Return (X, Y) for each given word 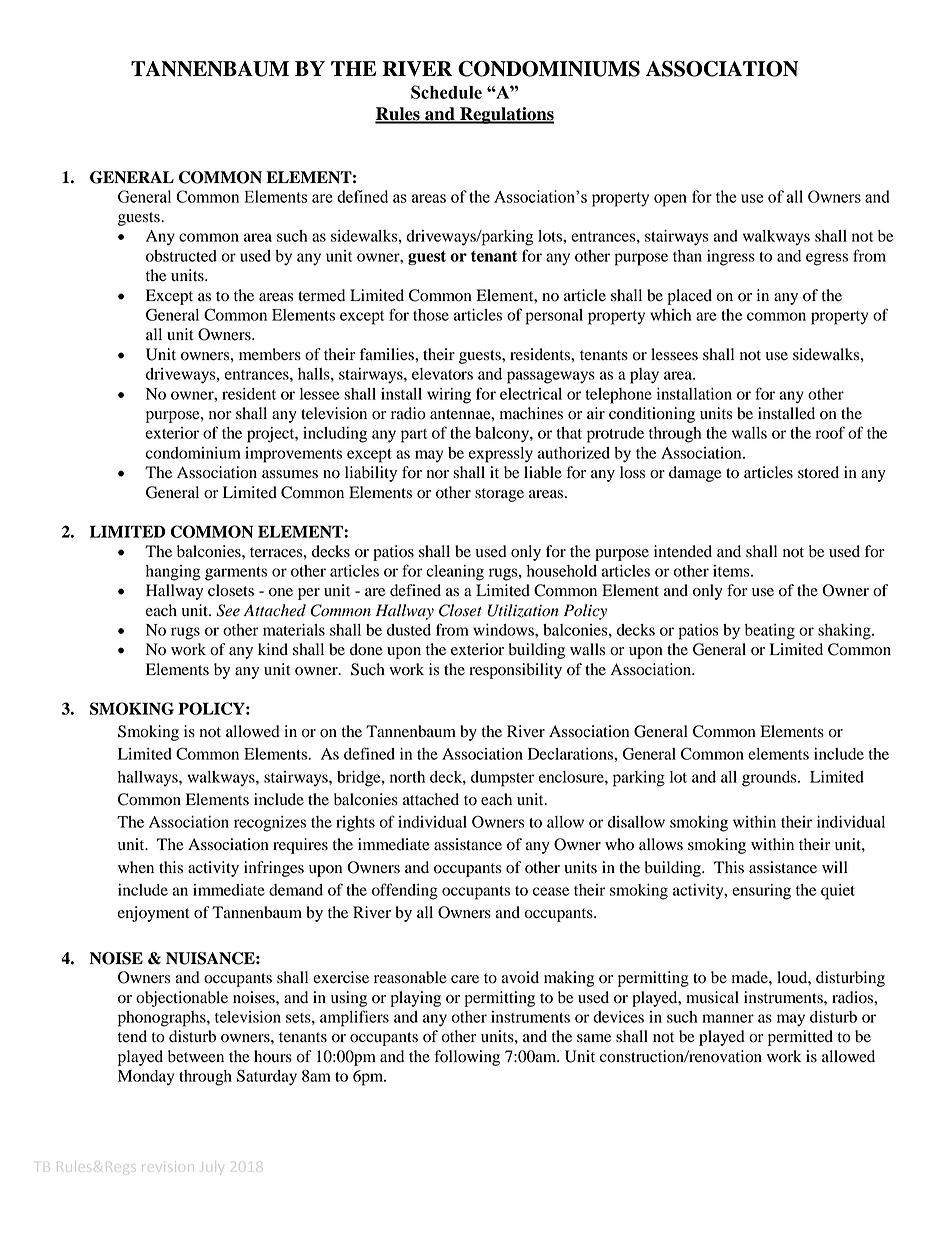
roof (830, 432)
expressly (501, 455)
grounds (770, 779)
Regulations (506, 115)
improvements (293, 455)
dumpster (502, 779)
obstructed (181, 256)
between (196, 1056)
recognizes (270, 824)
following (467, 1058)
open (670, 200)
